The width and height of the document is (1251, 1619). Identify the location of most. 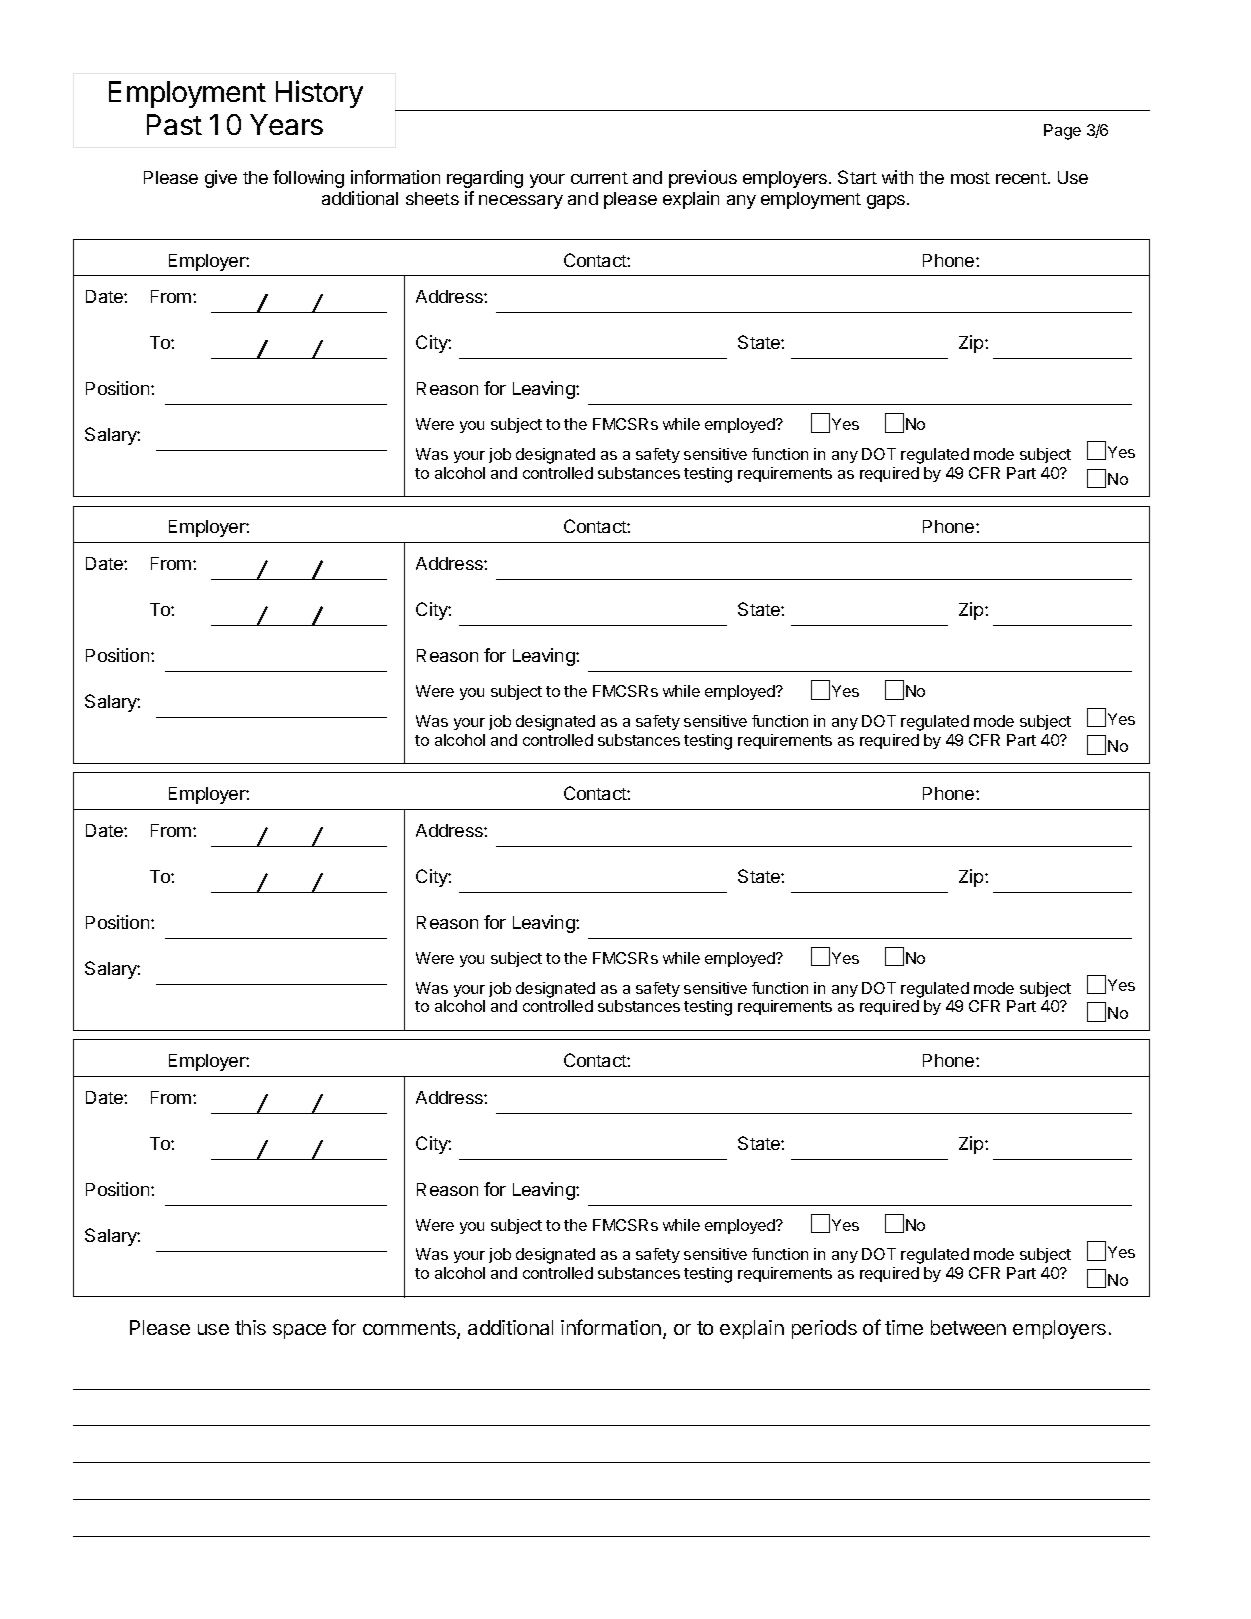
(970, 178).
